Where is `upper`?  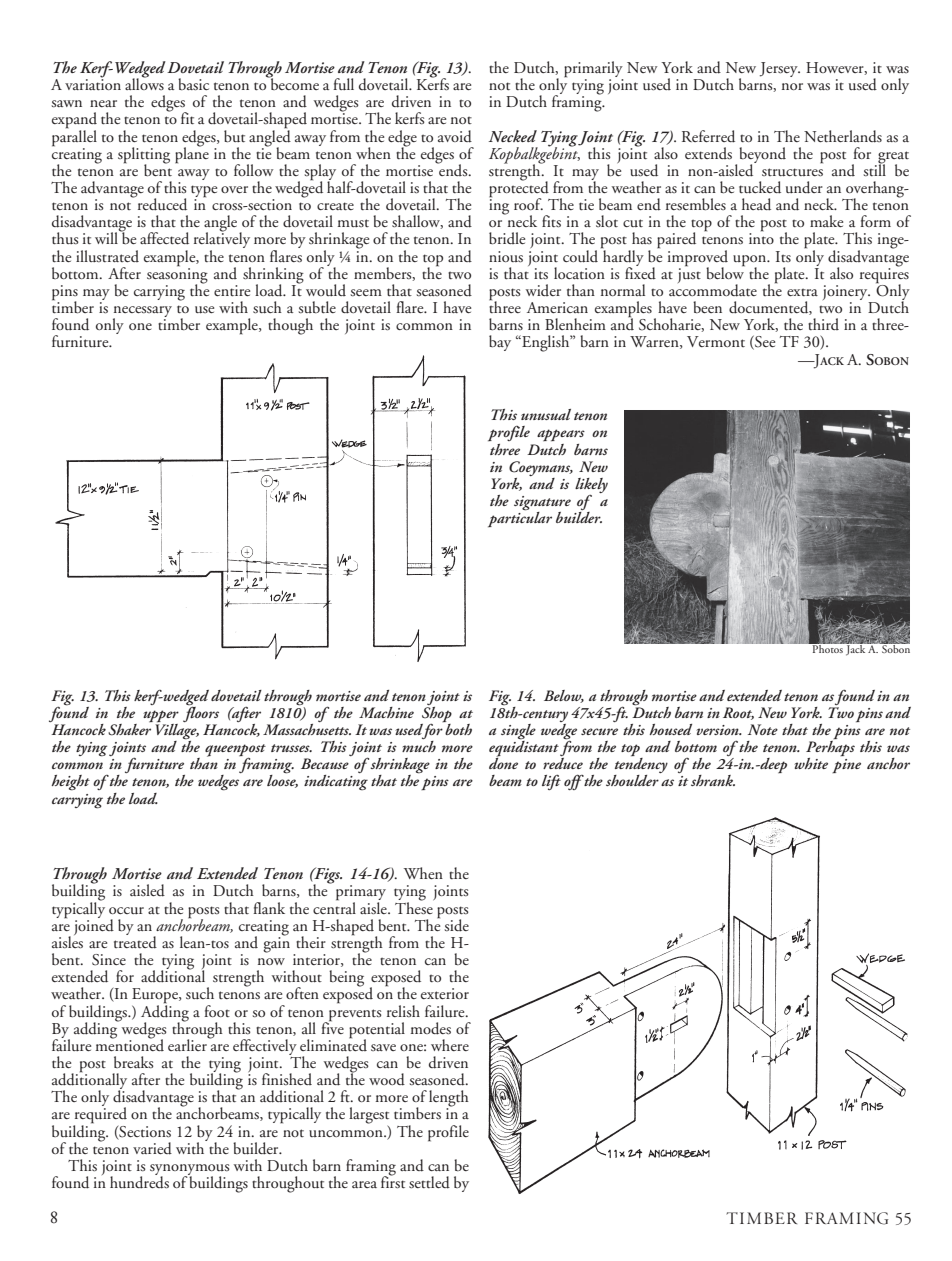
upper is located at coordinates (161, 716).
